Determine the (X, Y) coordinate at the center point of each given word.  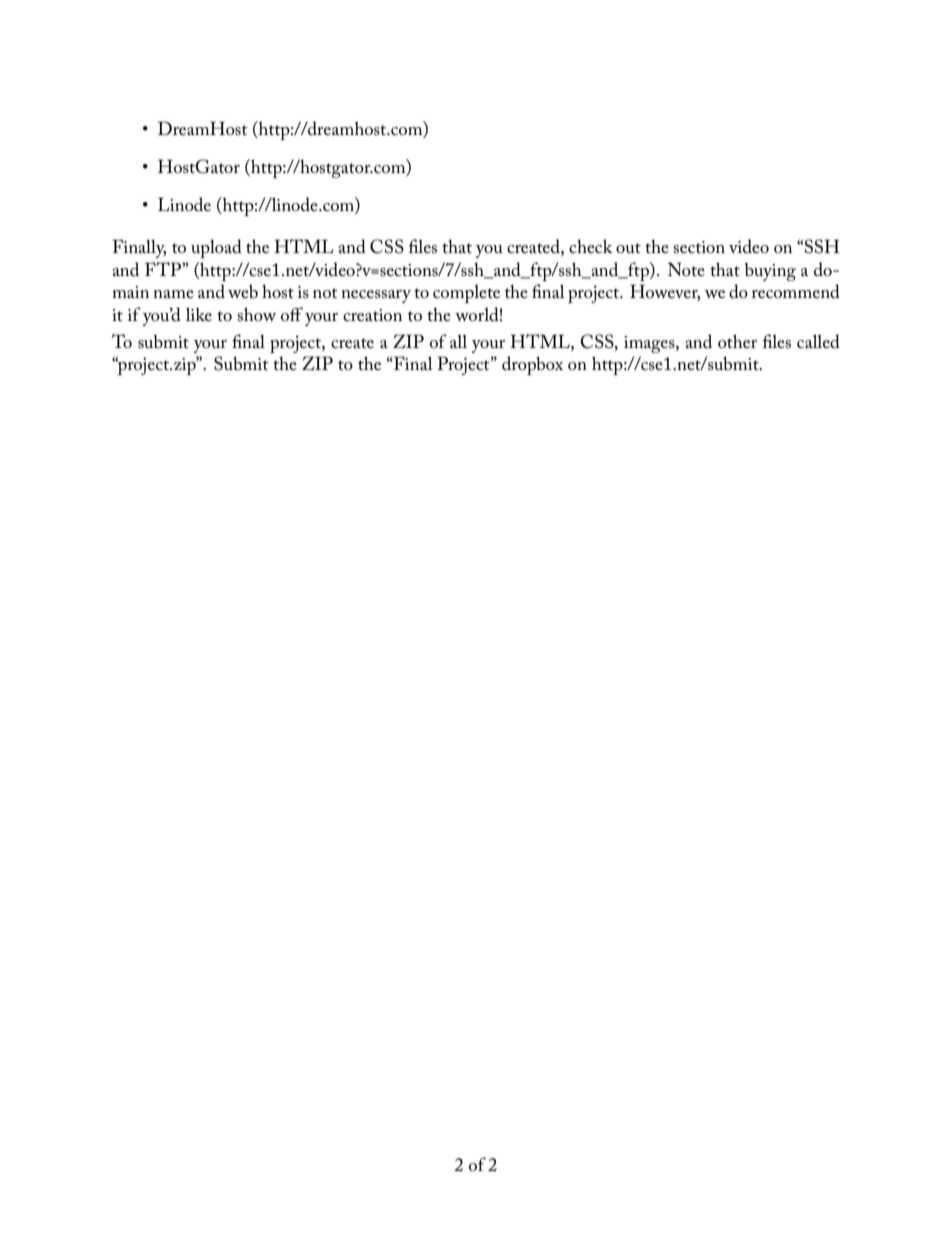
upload (216, 248)
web (243, 291)
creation (372, 315)
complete (466, 293)
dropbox (532, 365)
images (650, 344)
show (256, 314)
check (591, 246)
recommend (796, 291)
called (818, 341)
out (628, 248)
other (737, 341)
